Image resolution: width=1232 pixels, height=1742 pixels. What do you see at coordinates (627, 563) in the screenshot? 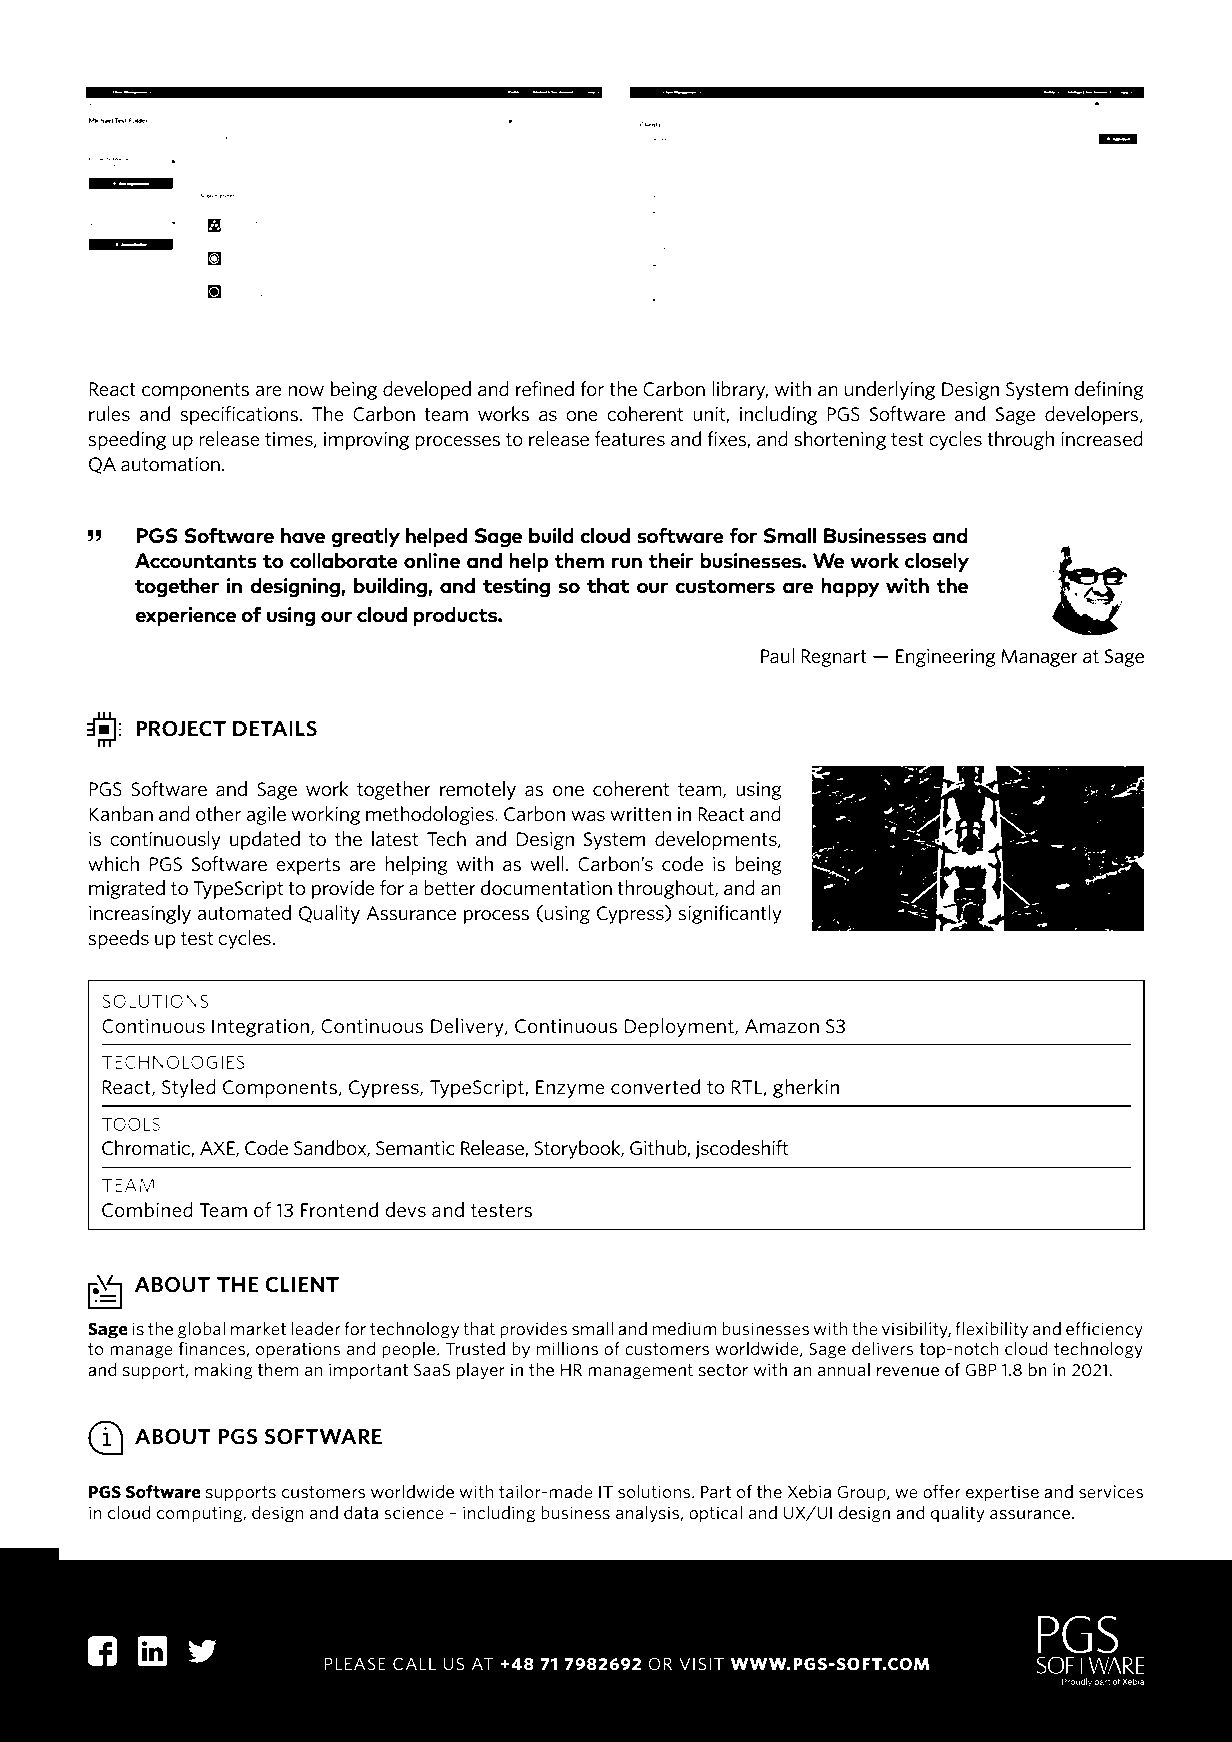
I see `run` at bounding box center [627, 563].
